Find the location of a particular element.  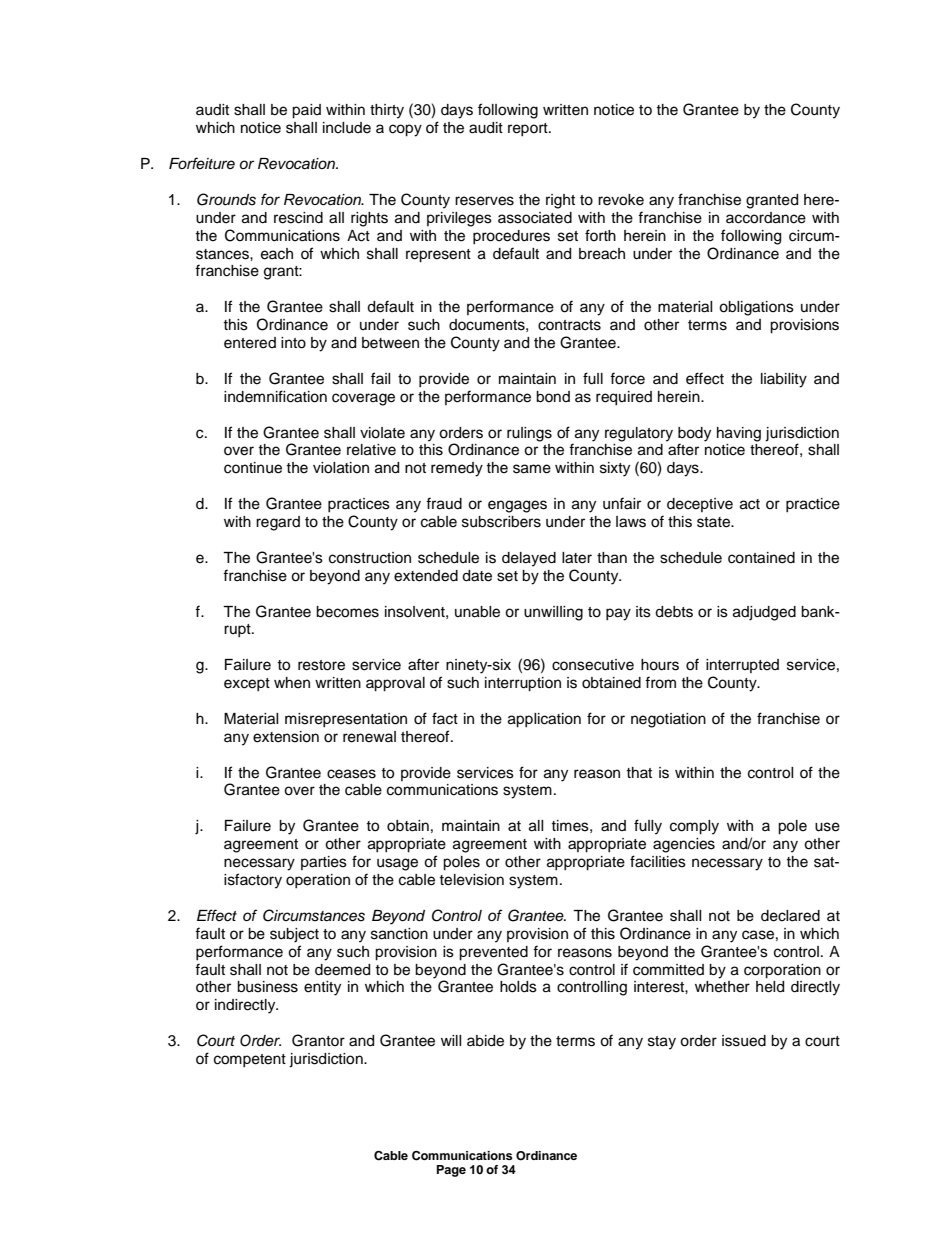

report is located at coordinates (529, 129).
